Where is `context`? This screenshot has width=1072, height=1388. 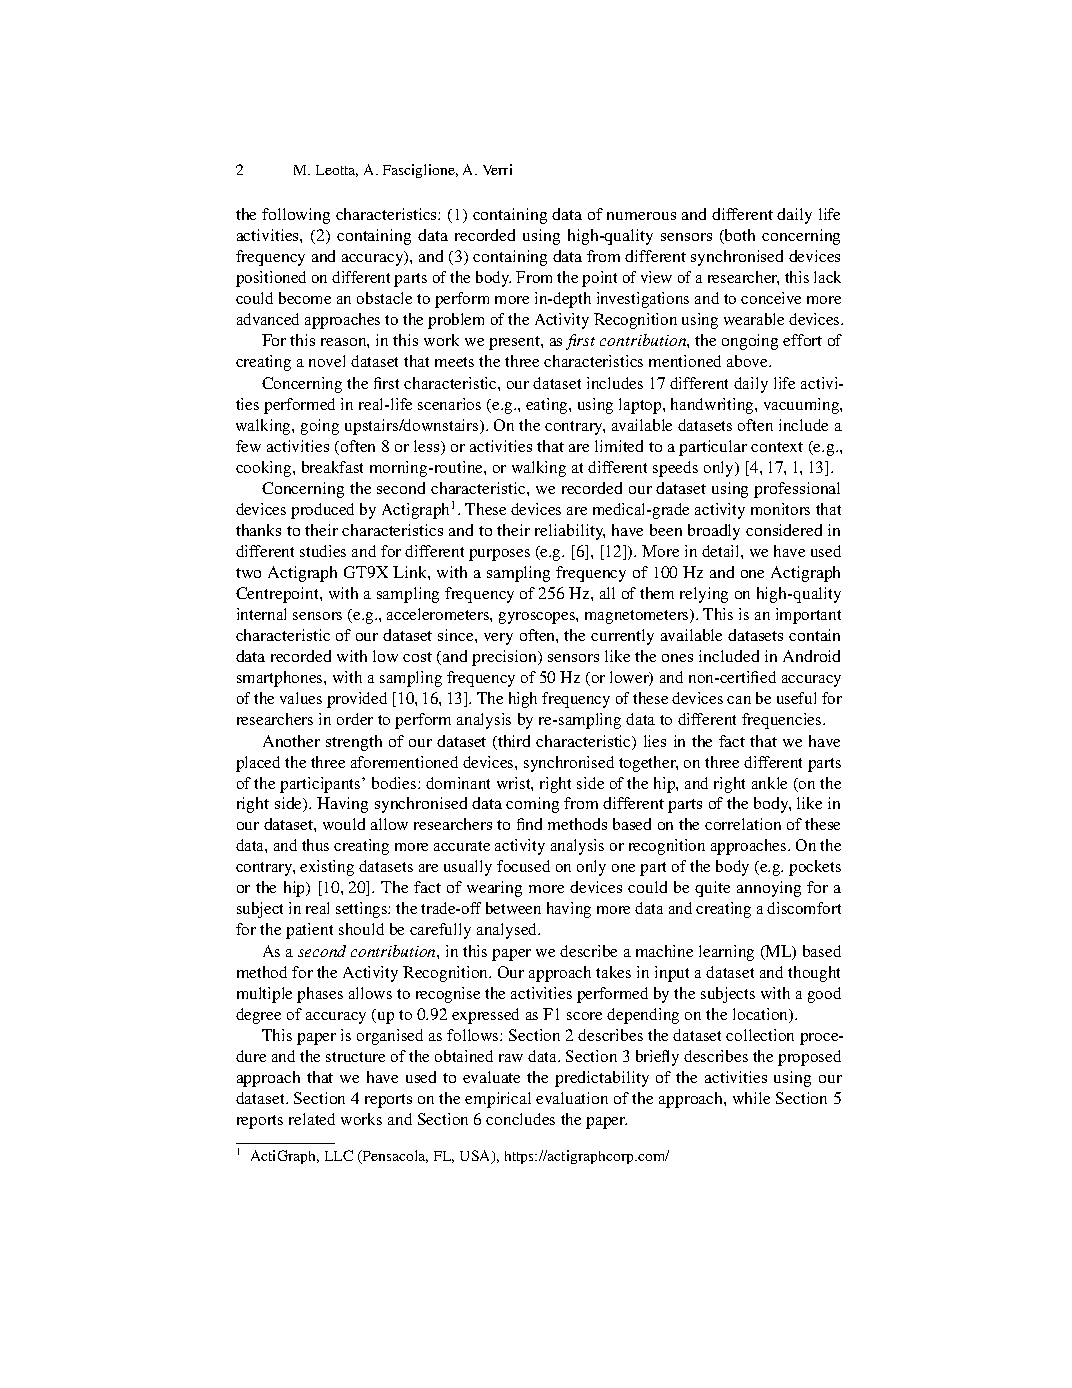
context is located at coordinates (777, 447).
